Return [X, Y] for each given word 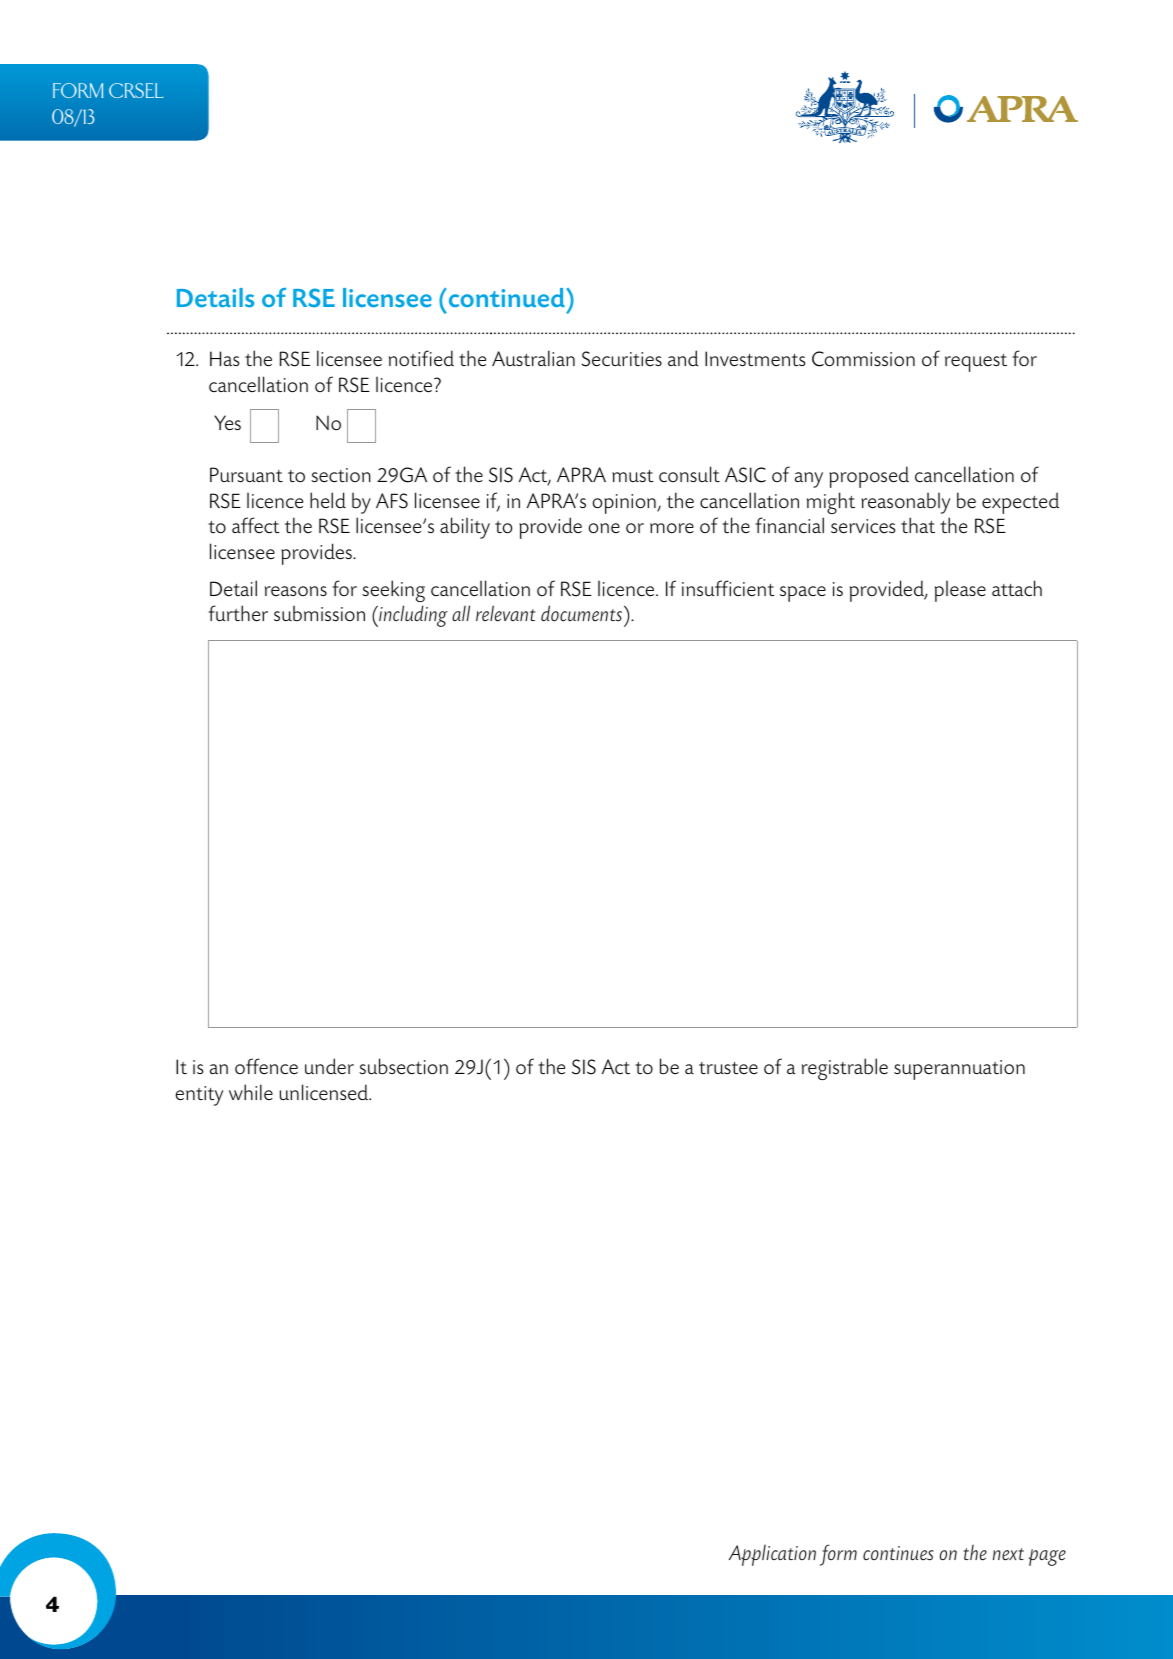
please [960, 591]
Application [772, 1555]
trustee [728, 1068]
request [976, 363]
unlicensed [325, 1092]
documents [581, 613]
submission [319, 613]
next [1008, 1554]
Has [225, 358]
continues [898, 1553]
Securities [621, 359]
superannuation [959, 1070]
